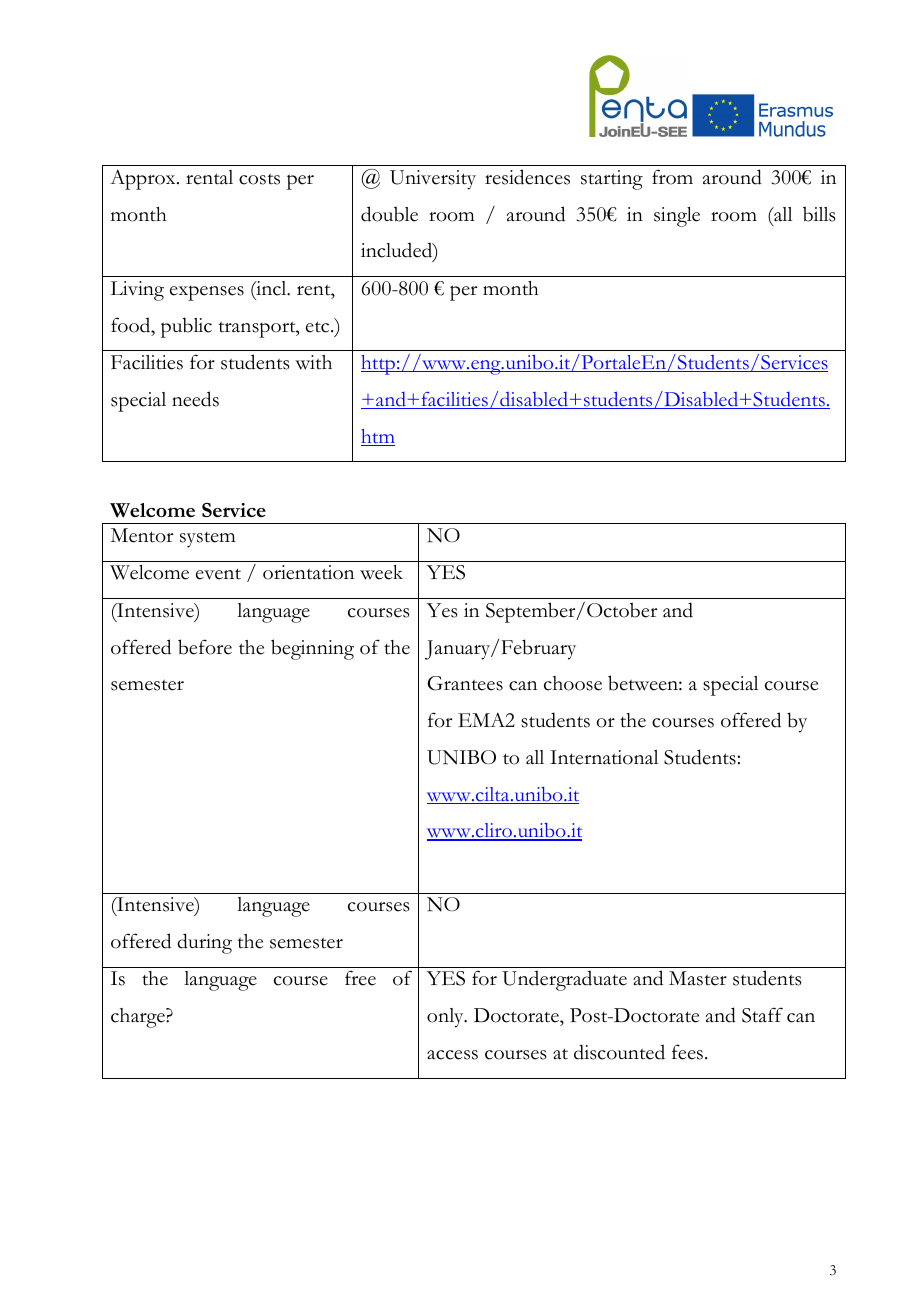 This screenshot has height=1308, width=924. What do you see at coordinates (139, 1018) in the screenshot?
I see `charge` at bounding box center [139, 1018].
